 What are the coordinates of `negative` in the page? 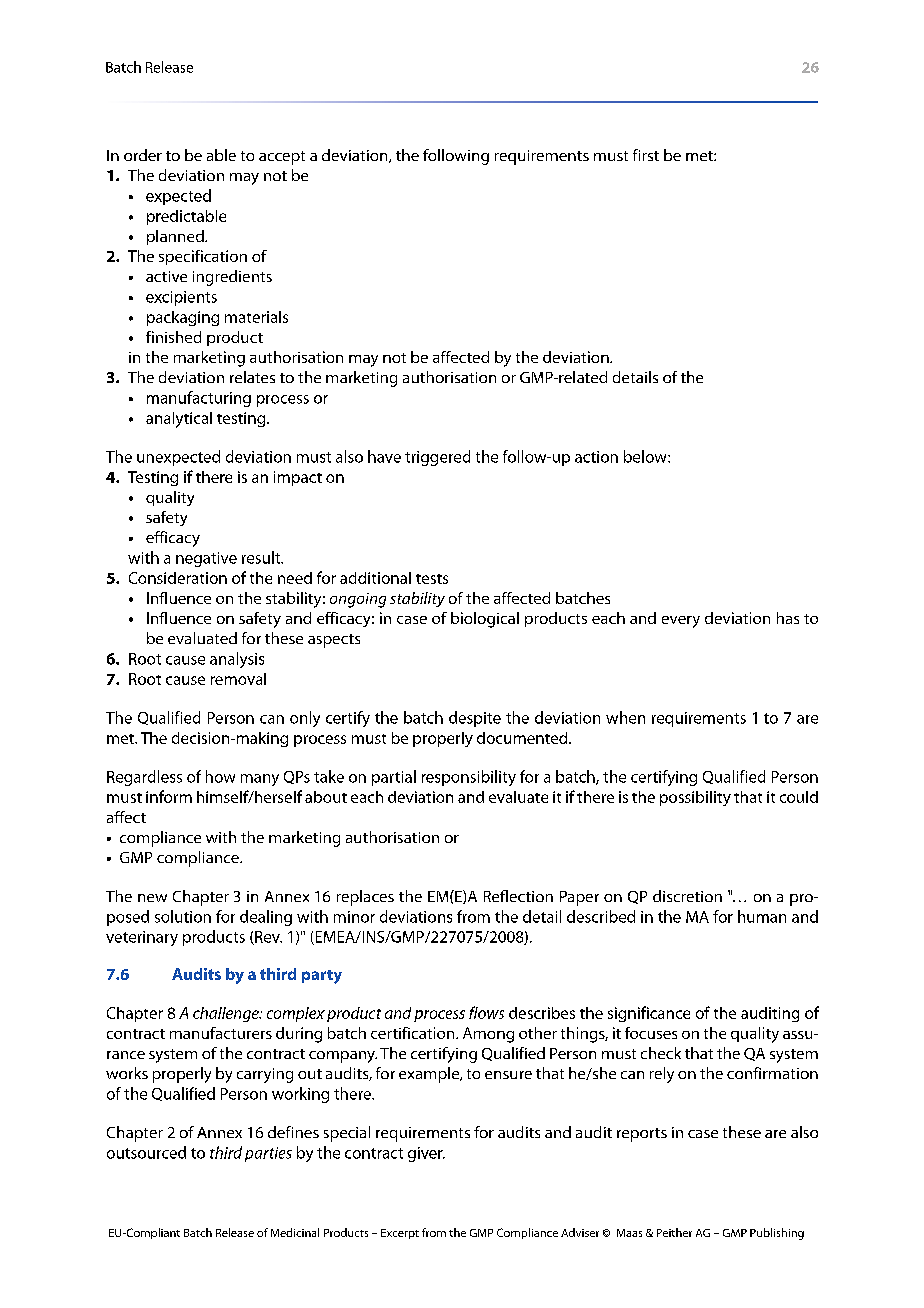 It's located at (206, 559).
